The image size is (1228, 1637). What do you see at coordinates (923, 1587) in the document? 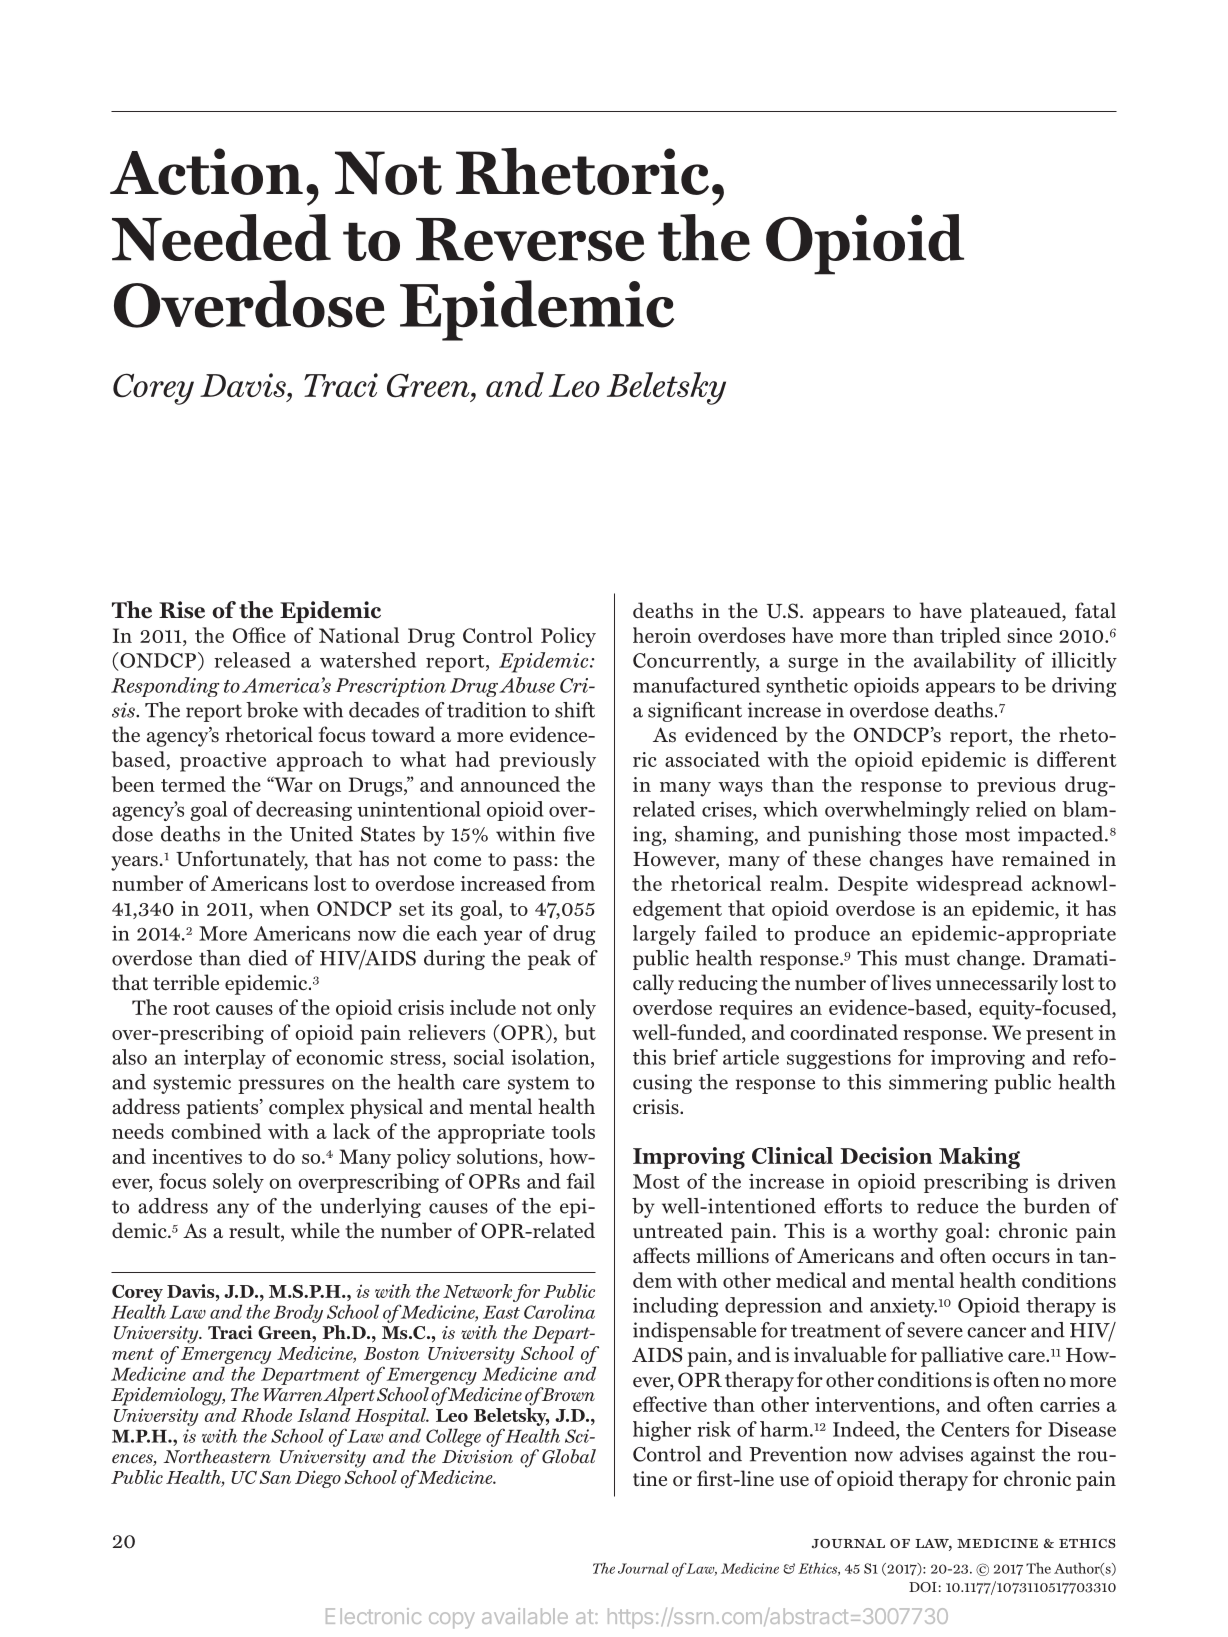
I see `DOI` at bounding box center [923, 1587].
